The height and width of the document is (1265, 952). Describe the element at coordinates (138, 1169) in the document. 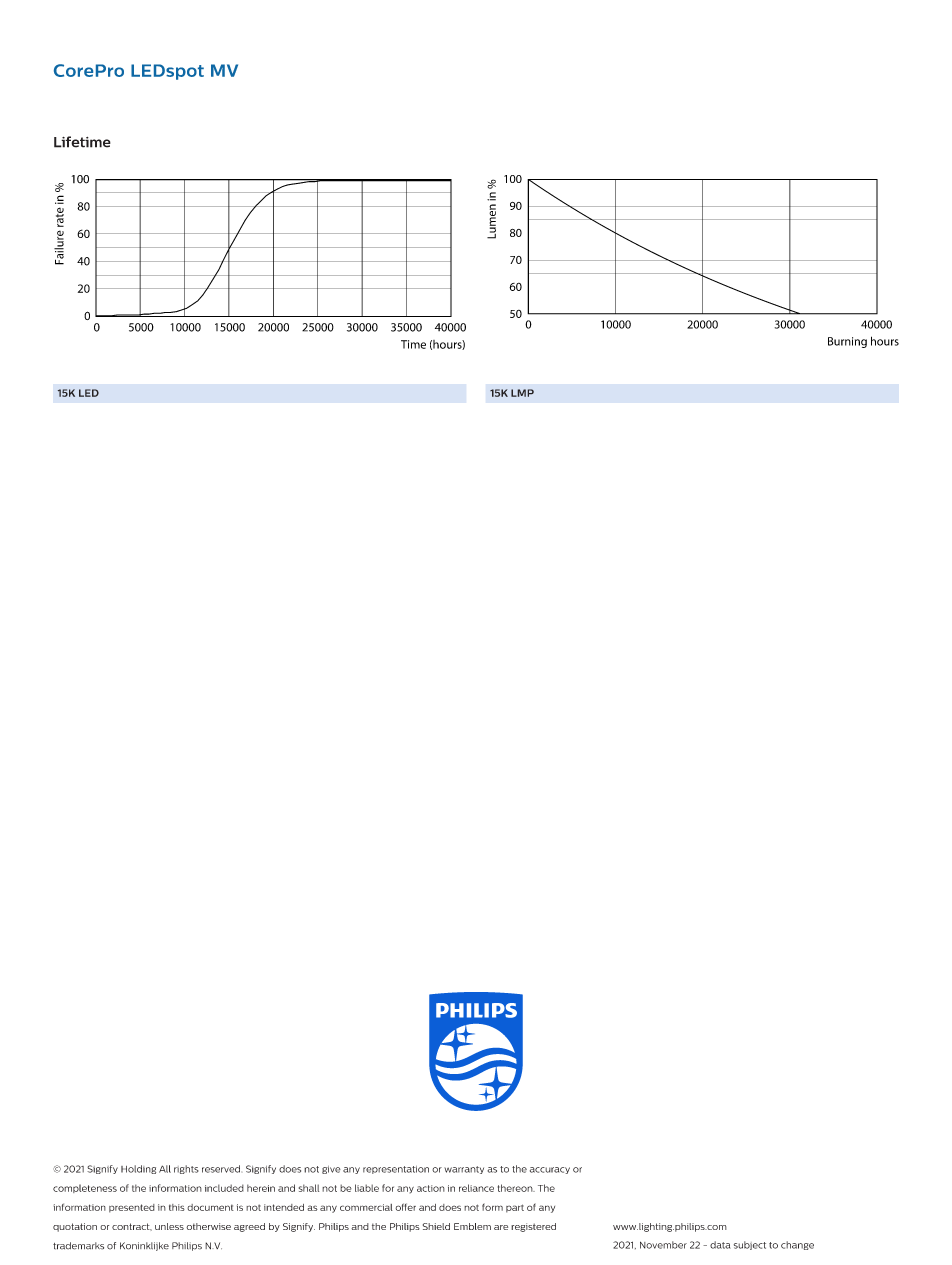

I see `Holding` at that location.
